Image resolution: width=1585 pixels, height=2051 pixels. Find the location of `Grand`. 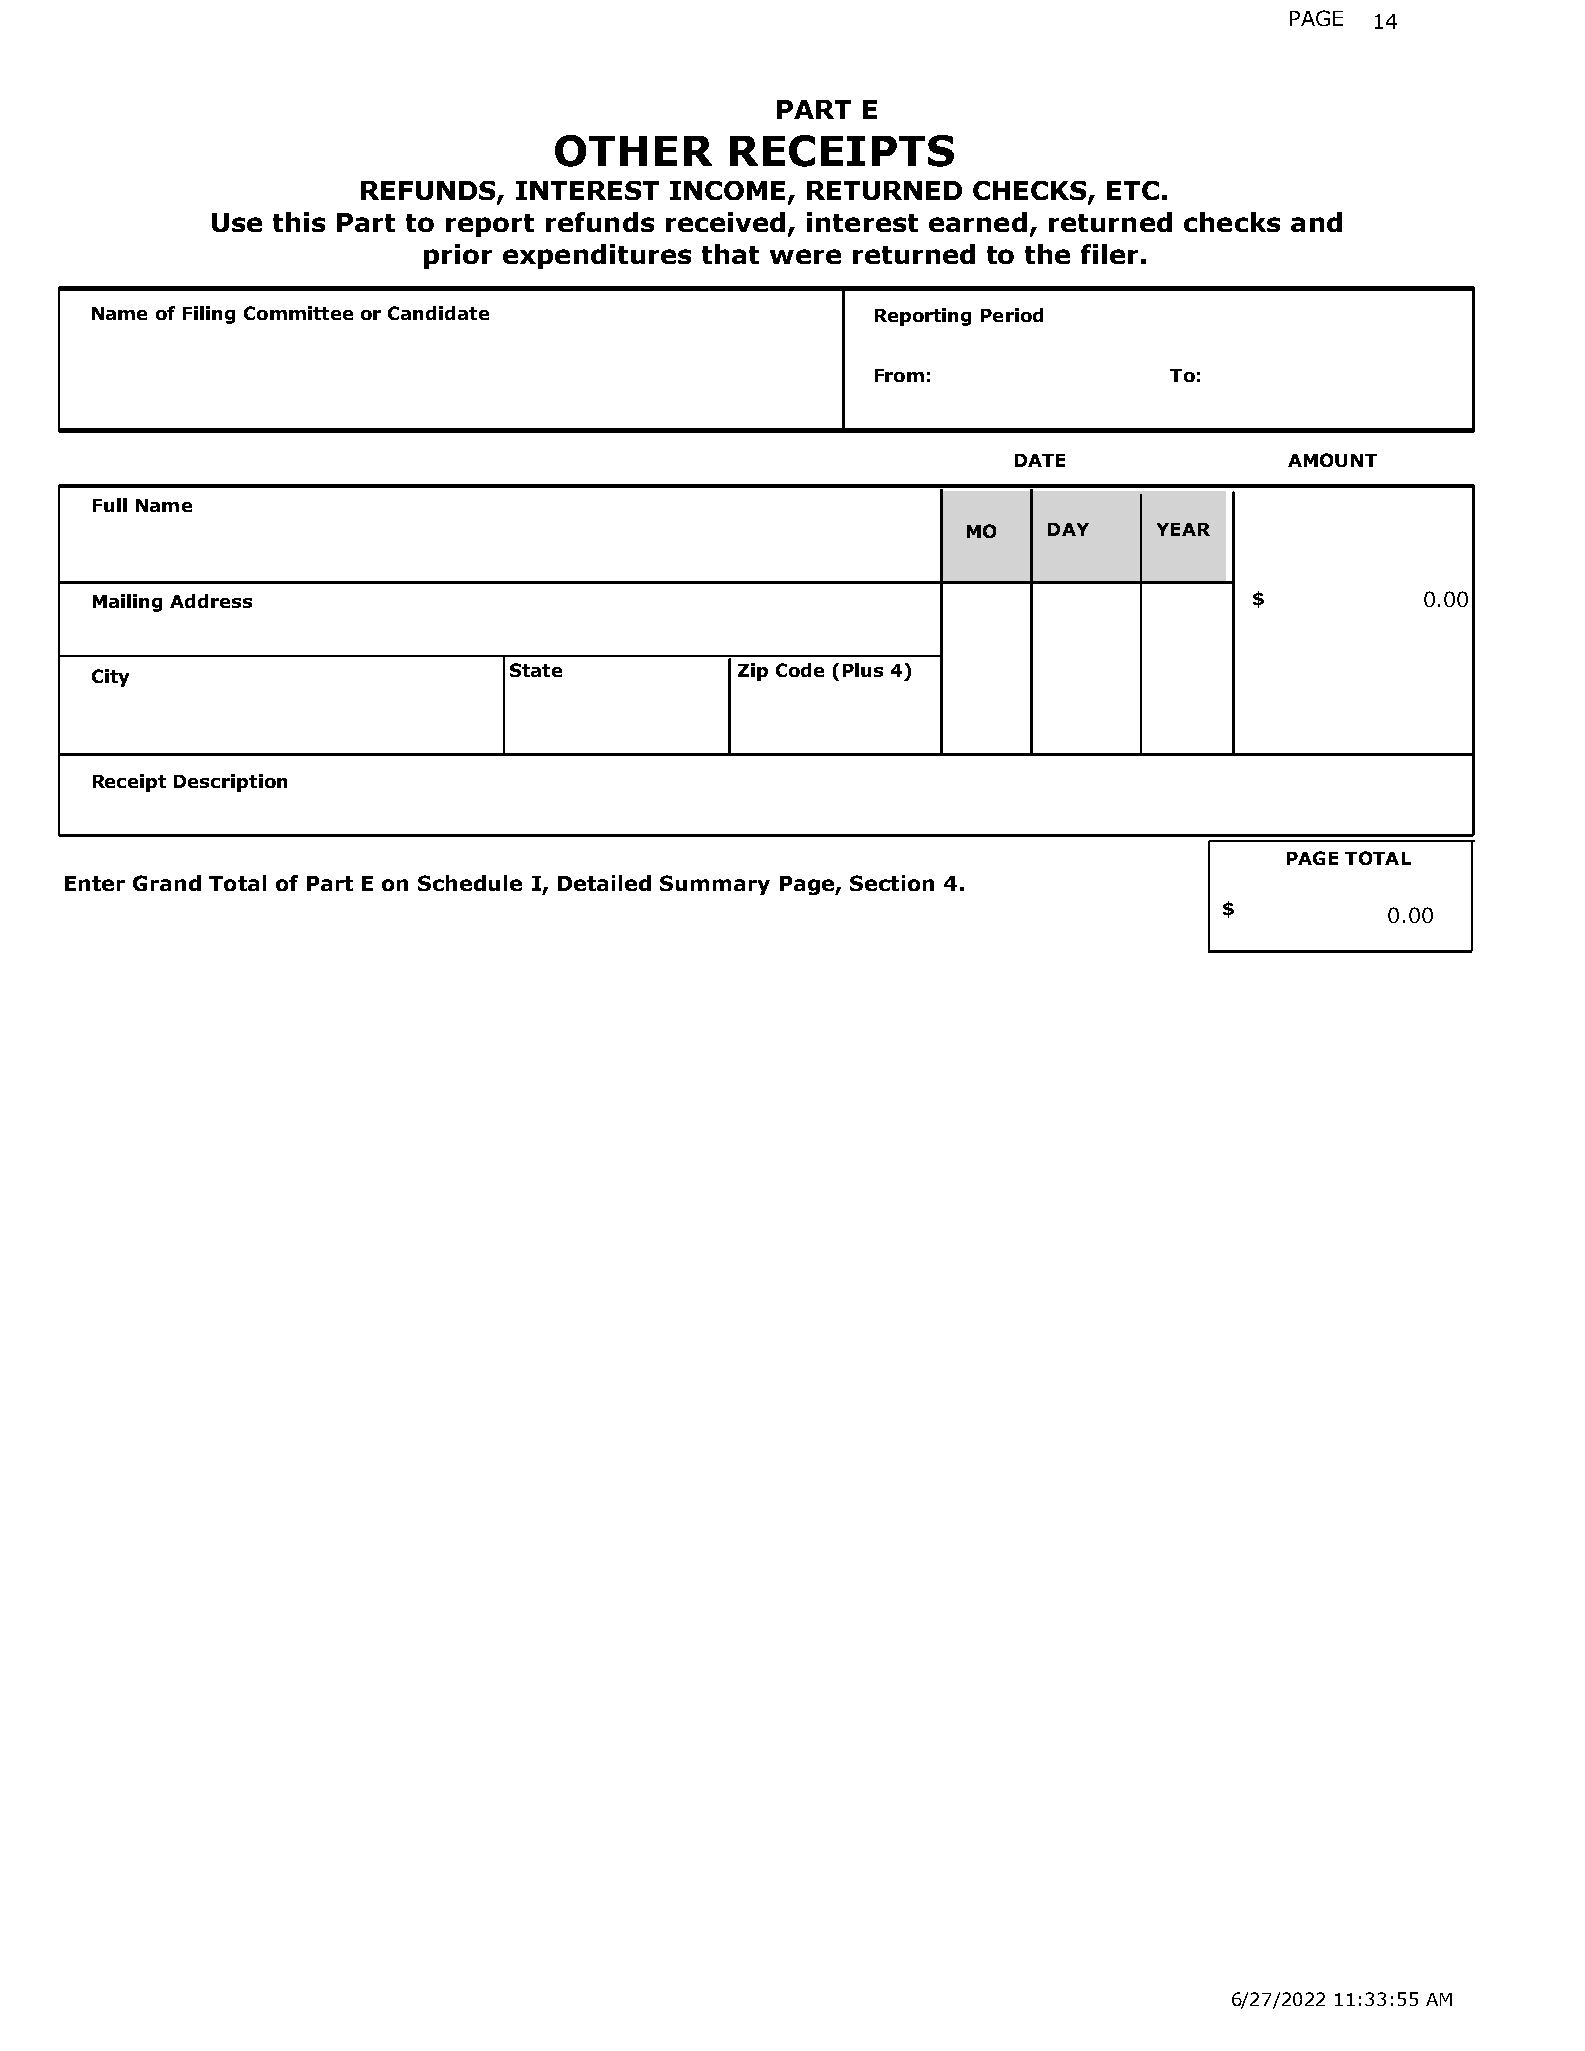

Grand is located at coordinates (167, 883).
